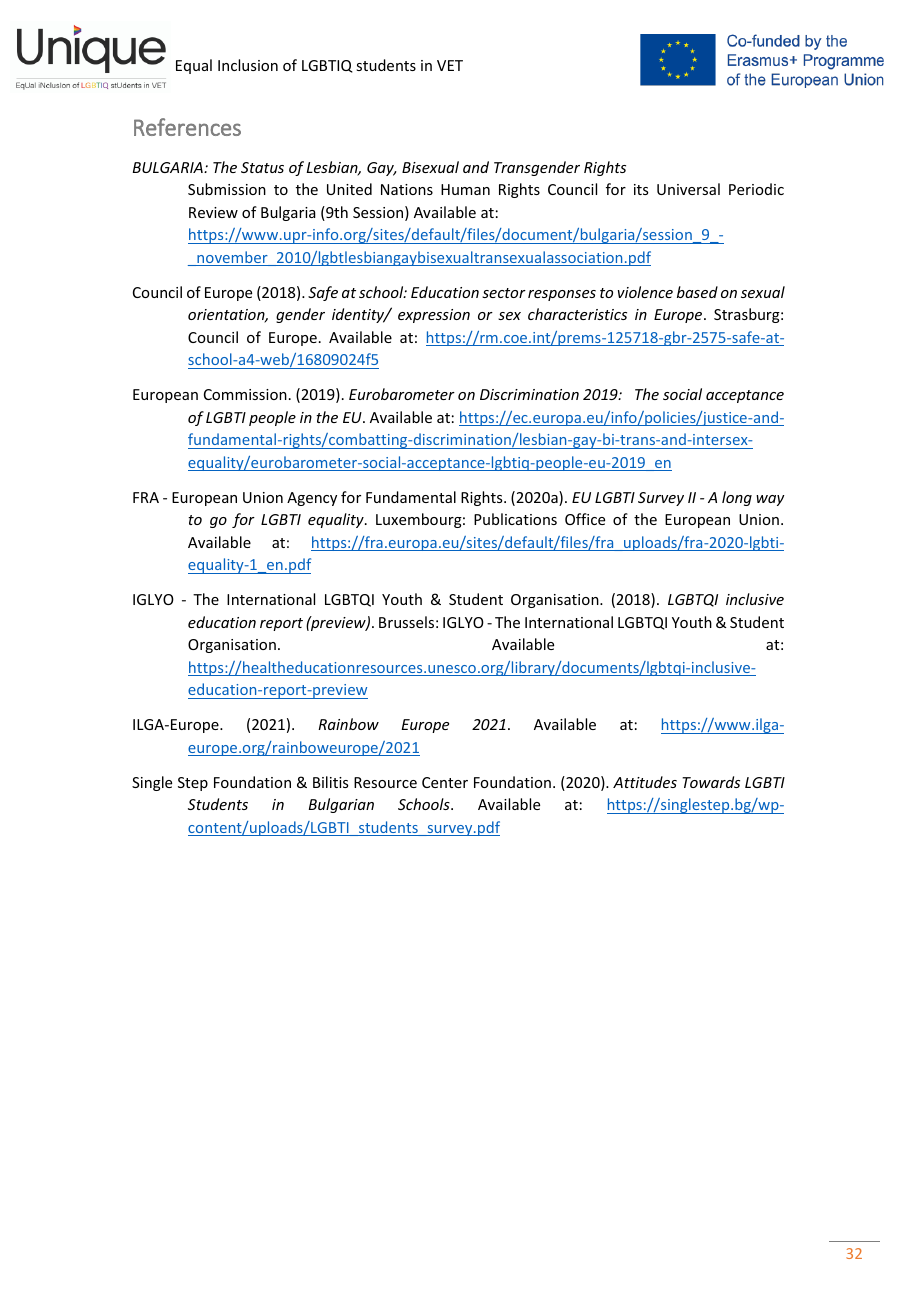  I want to click on Attitudes, so click(645, 782).
